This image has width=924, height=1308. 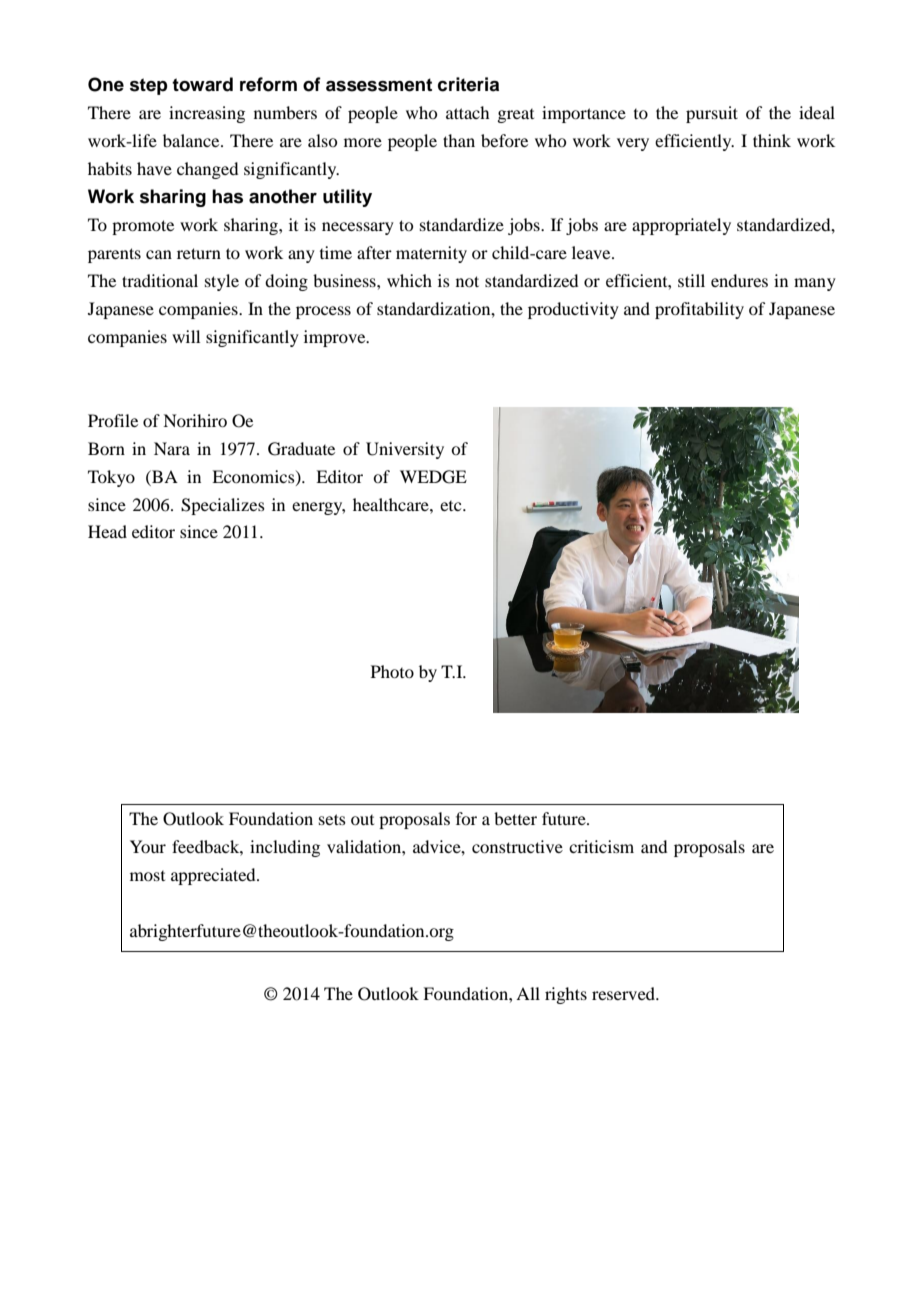 What do you see at coordinates (433, 477) in the image?
I see `WEDGE` at bounding box center [433, 477].
